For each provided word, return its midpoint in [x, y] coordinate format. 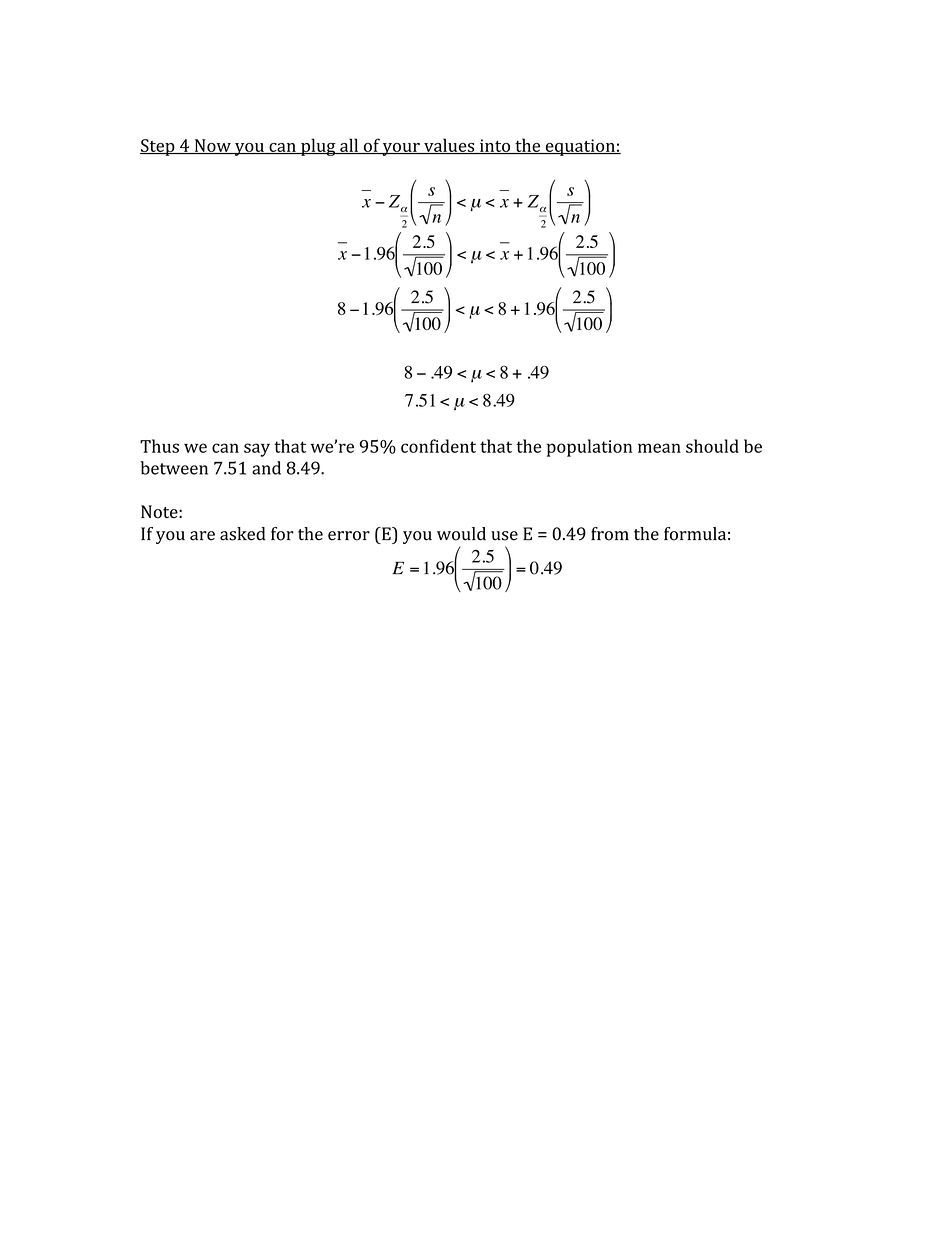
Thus [159, 446]
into [495, 146]
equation [580, 147]
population [589, 448]
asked [243, 534]
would [461, 534]
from [610, 534]
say [257, 450]
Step [158, 147]
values [449, 146]
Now [212, 146]
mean [659, 448]
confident [438, 446]
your [401, 149]
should [712, 446]
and [266, 468]
